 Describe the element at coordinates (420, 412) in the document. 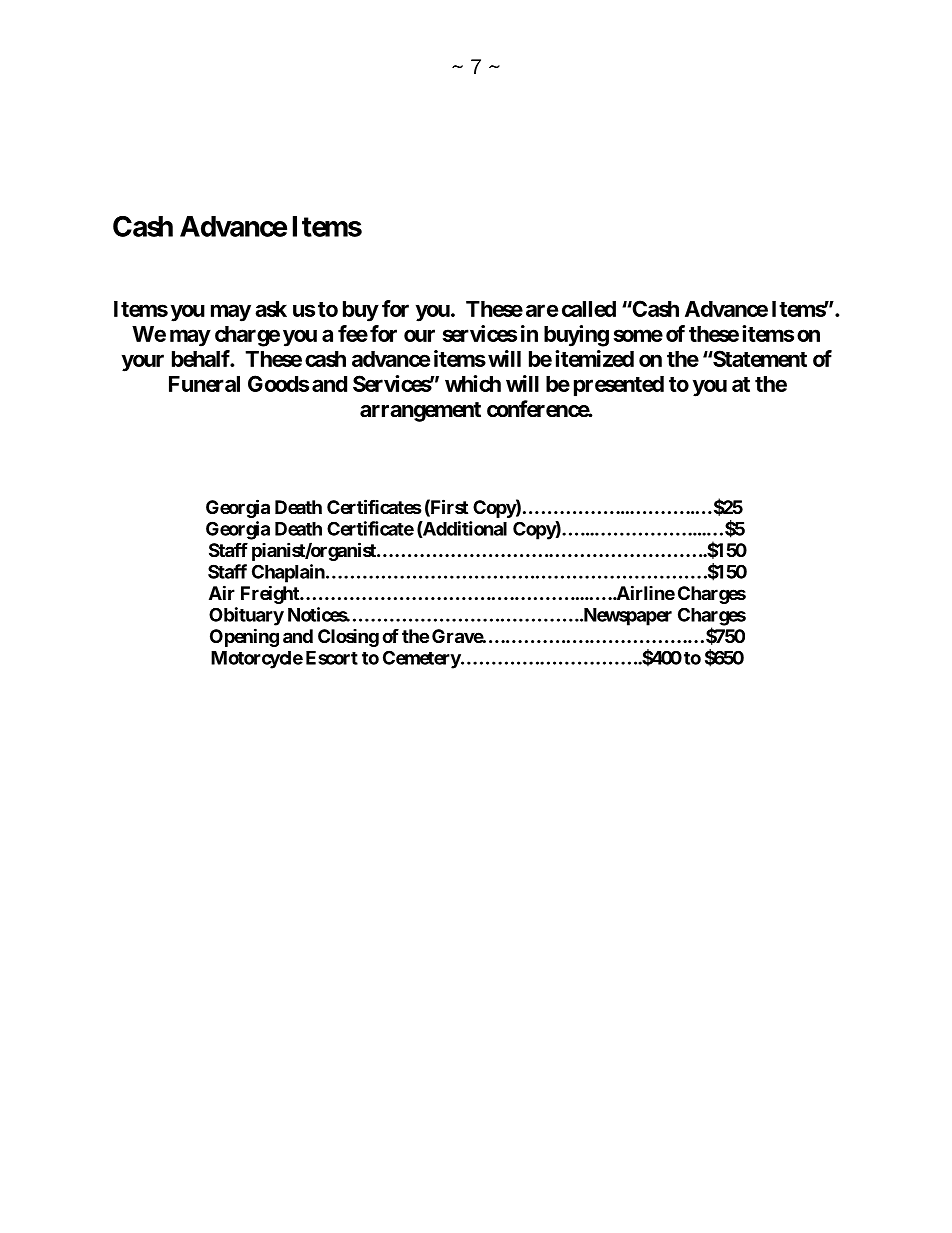

I see `arrangement` at that location.
